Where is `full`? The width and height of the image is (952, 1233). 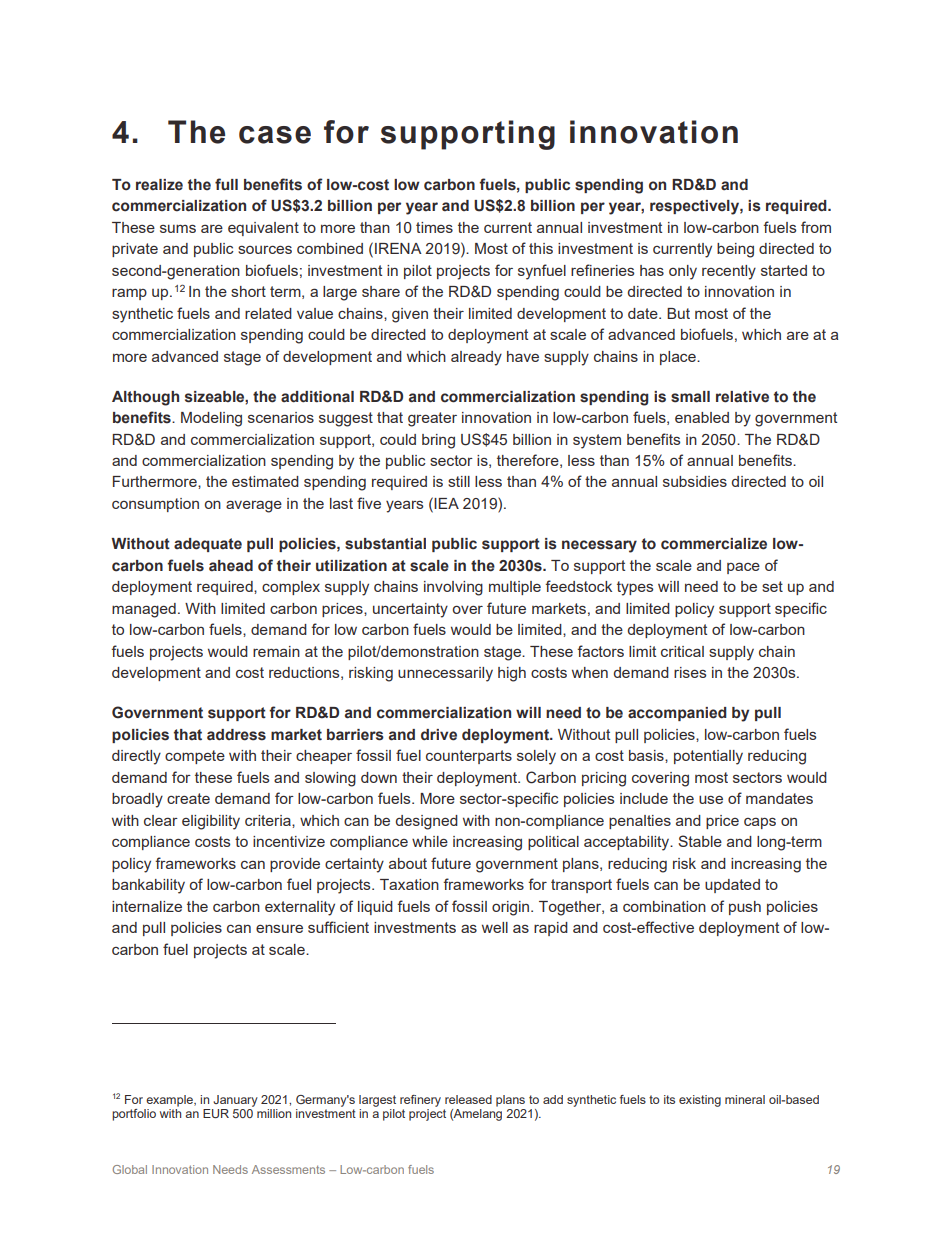 full is located at coordinates (226, 184).
